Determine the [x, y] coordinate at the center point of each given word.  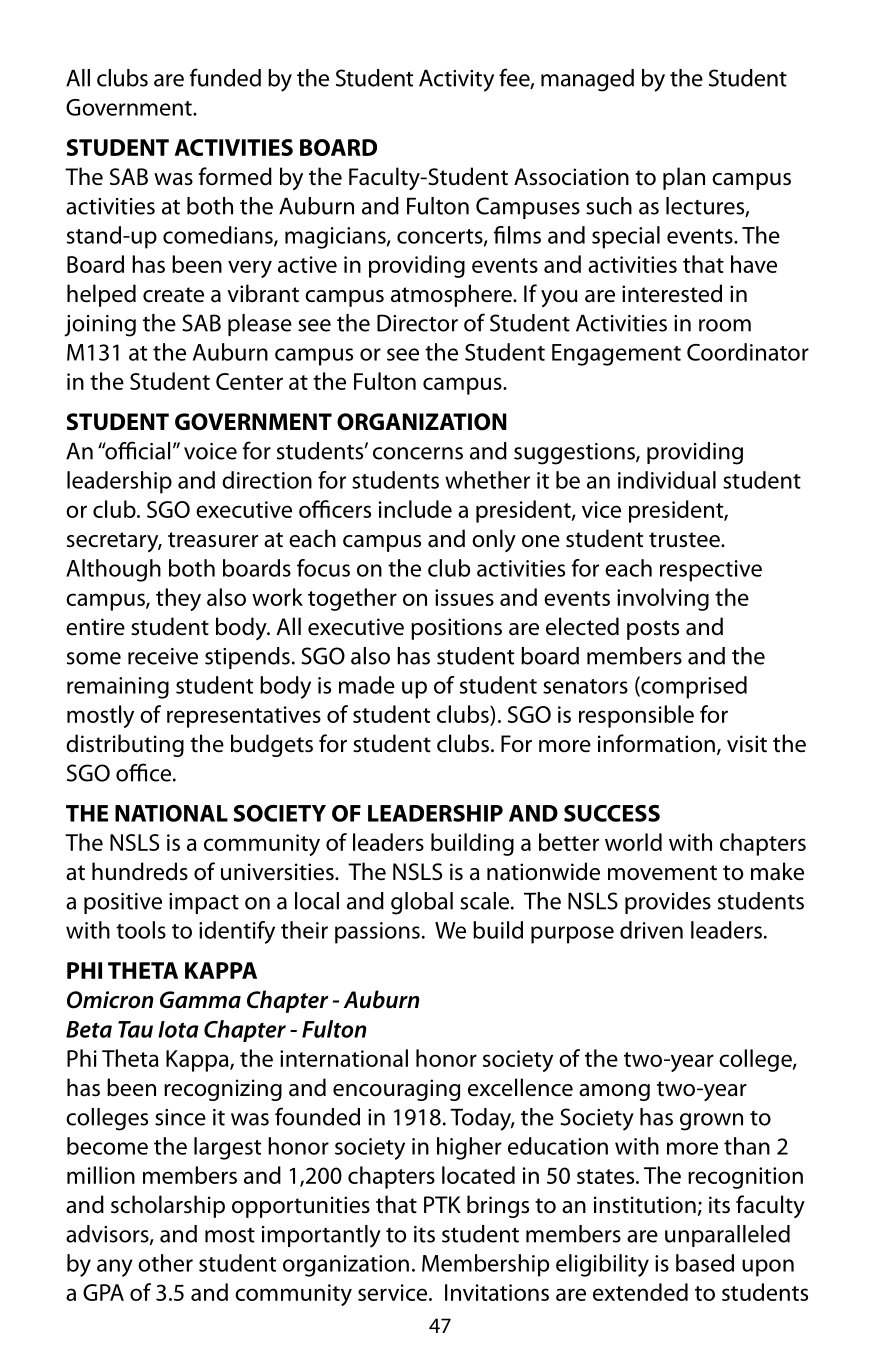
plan [684, 178]
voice [210, 451]
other [165, 1263]
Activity [456, 81]
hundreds [140, 871]
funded [225, 77]
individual [667, 480]
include [415, 509]
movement [662, 873]
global [422, 903]
